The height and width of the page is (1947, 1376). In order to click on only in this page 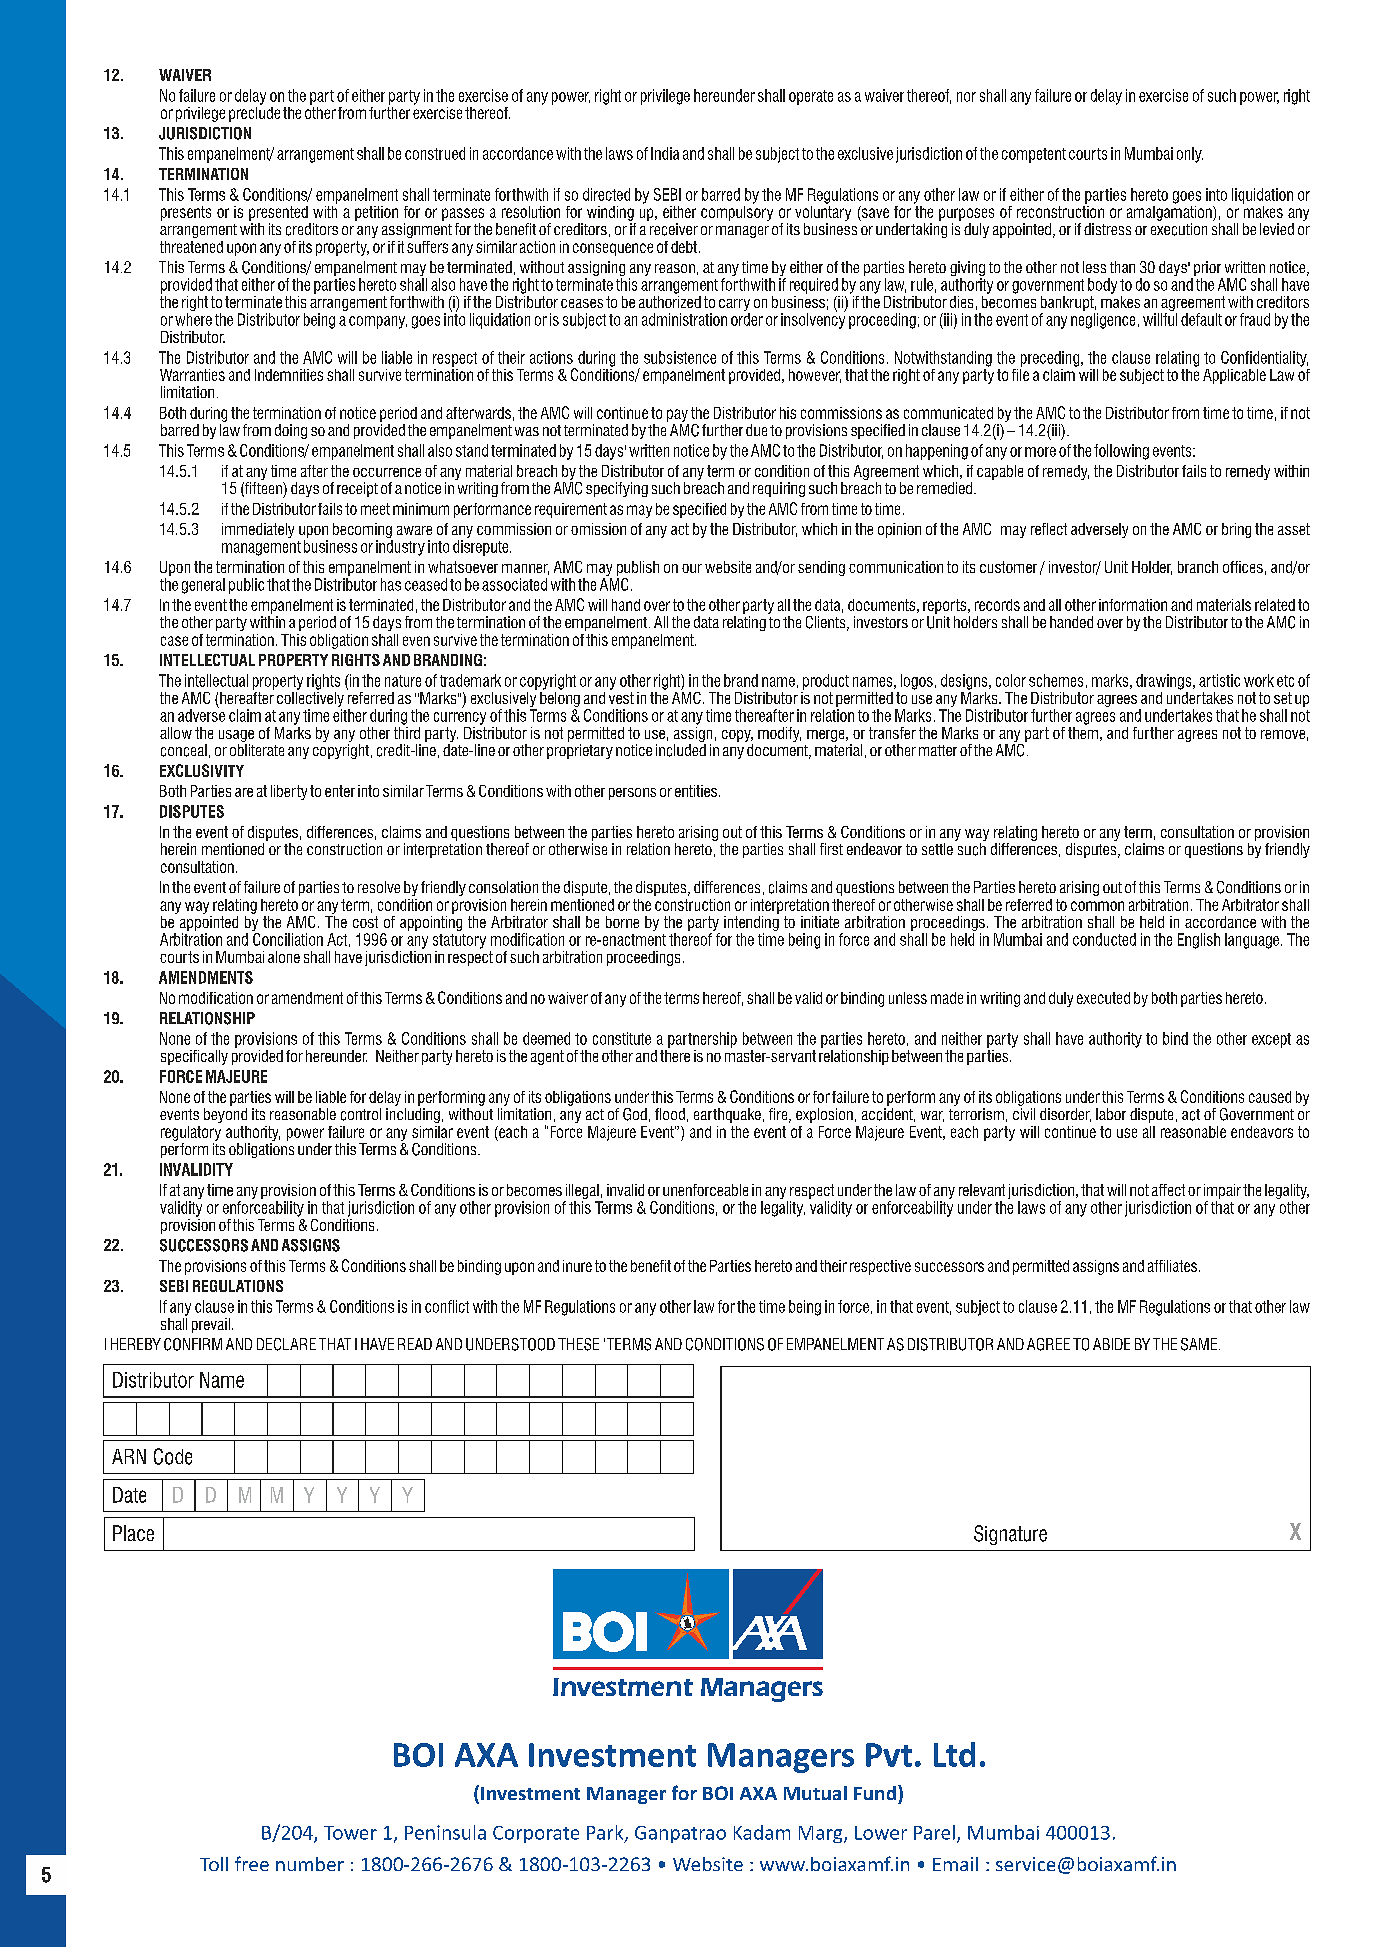, I will do `click(1190, 155)`.
